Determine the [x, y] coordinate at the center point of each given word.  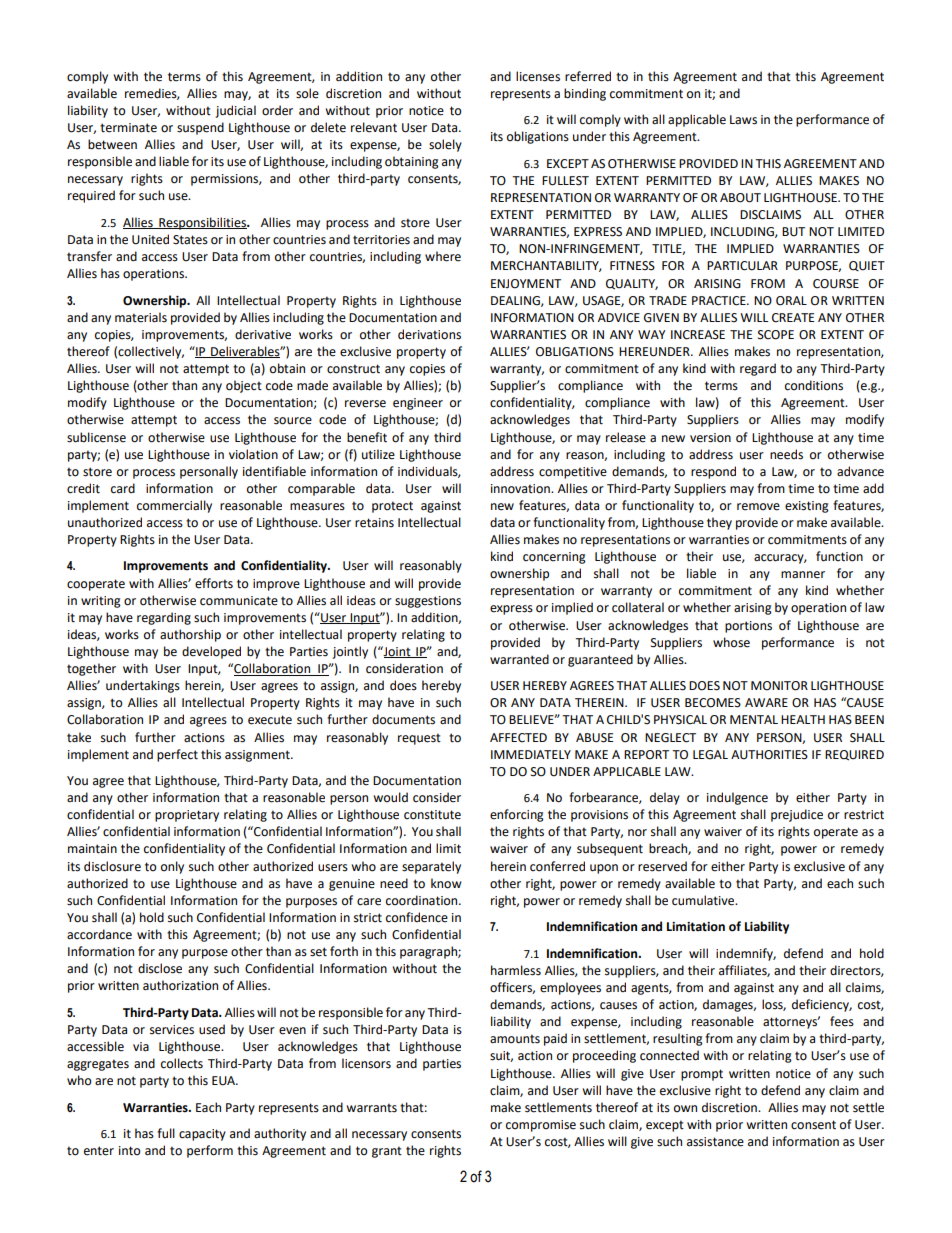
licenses [538, 76]
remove [758, 507]
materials [141, 317]
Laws [743, 120]
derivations [429, 334]
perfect [177, 755]
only [172, 867]
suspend [200, 128]
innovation [521, 489]
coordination [423, 900]
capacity [202, 1135]
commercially [174, 506]
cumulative [704, 900]
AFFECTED [518, 738]
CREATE [793, 318]
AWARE [766, 702]
